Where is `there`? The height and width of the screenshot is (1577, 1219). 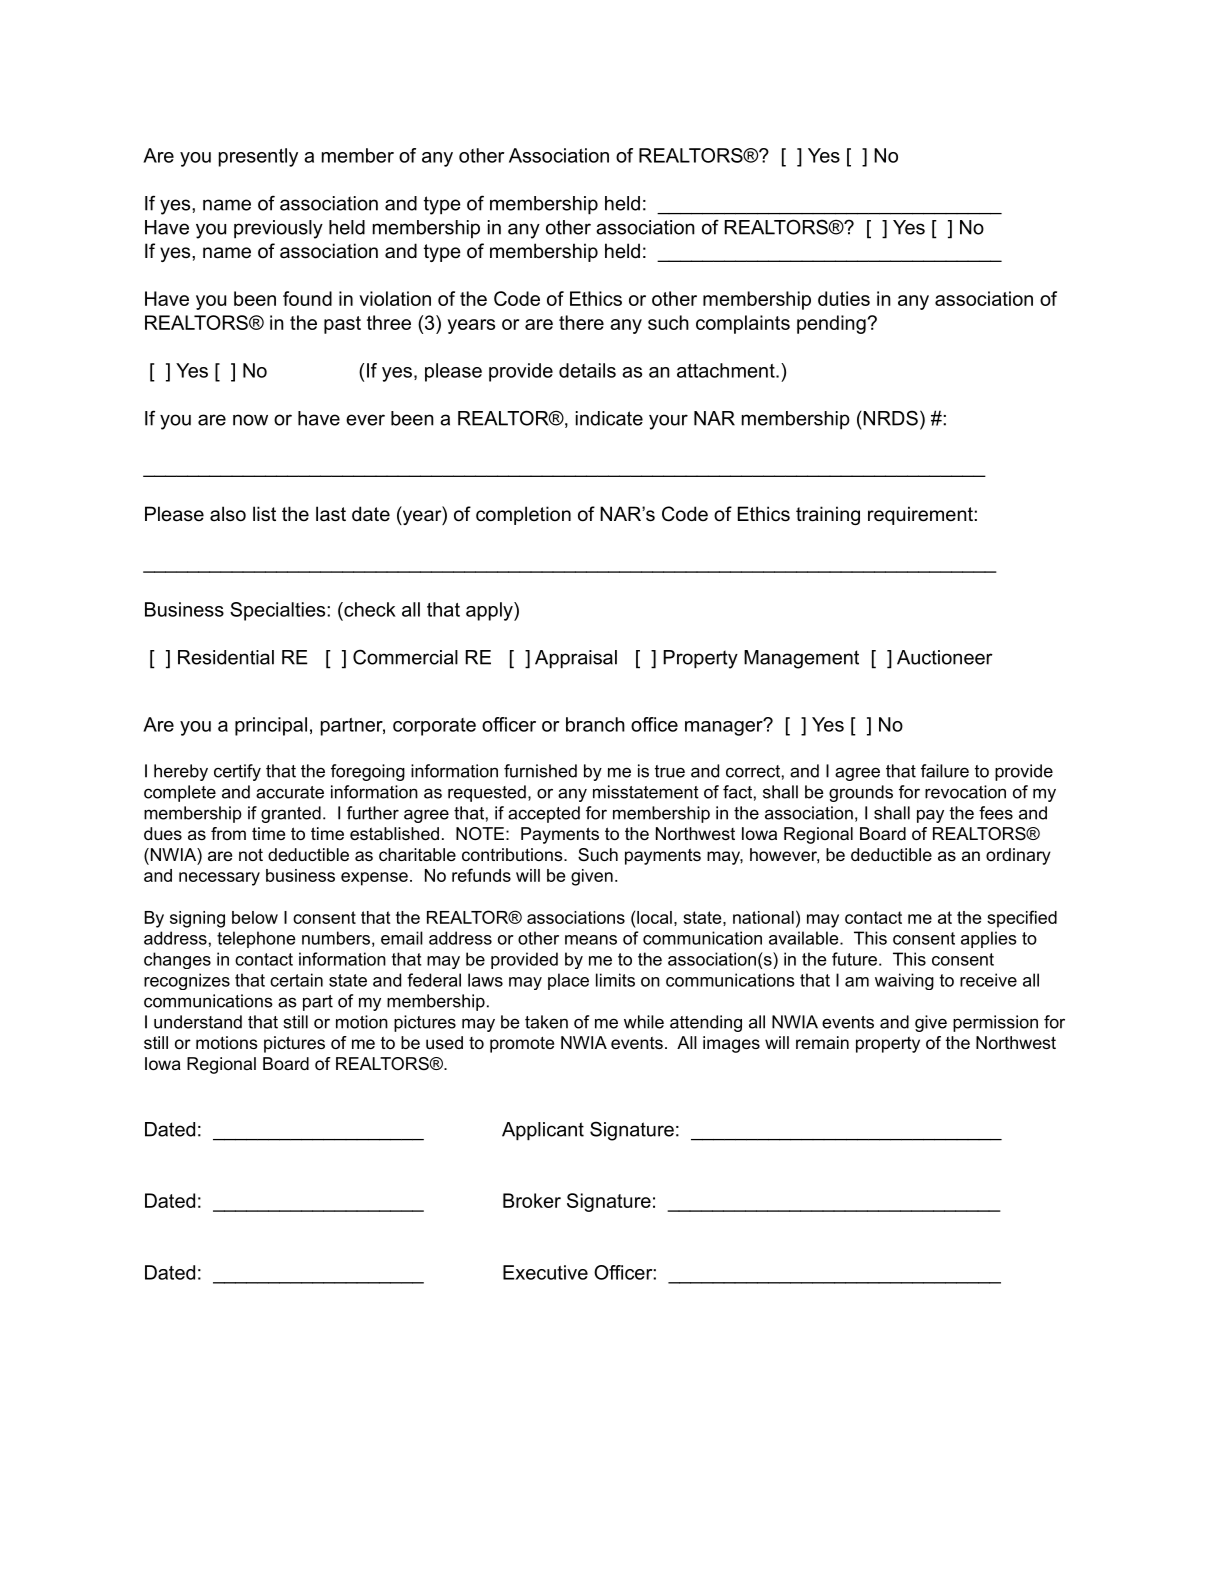 there is located at coordinates (581, 322).
